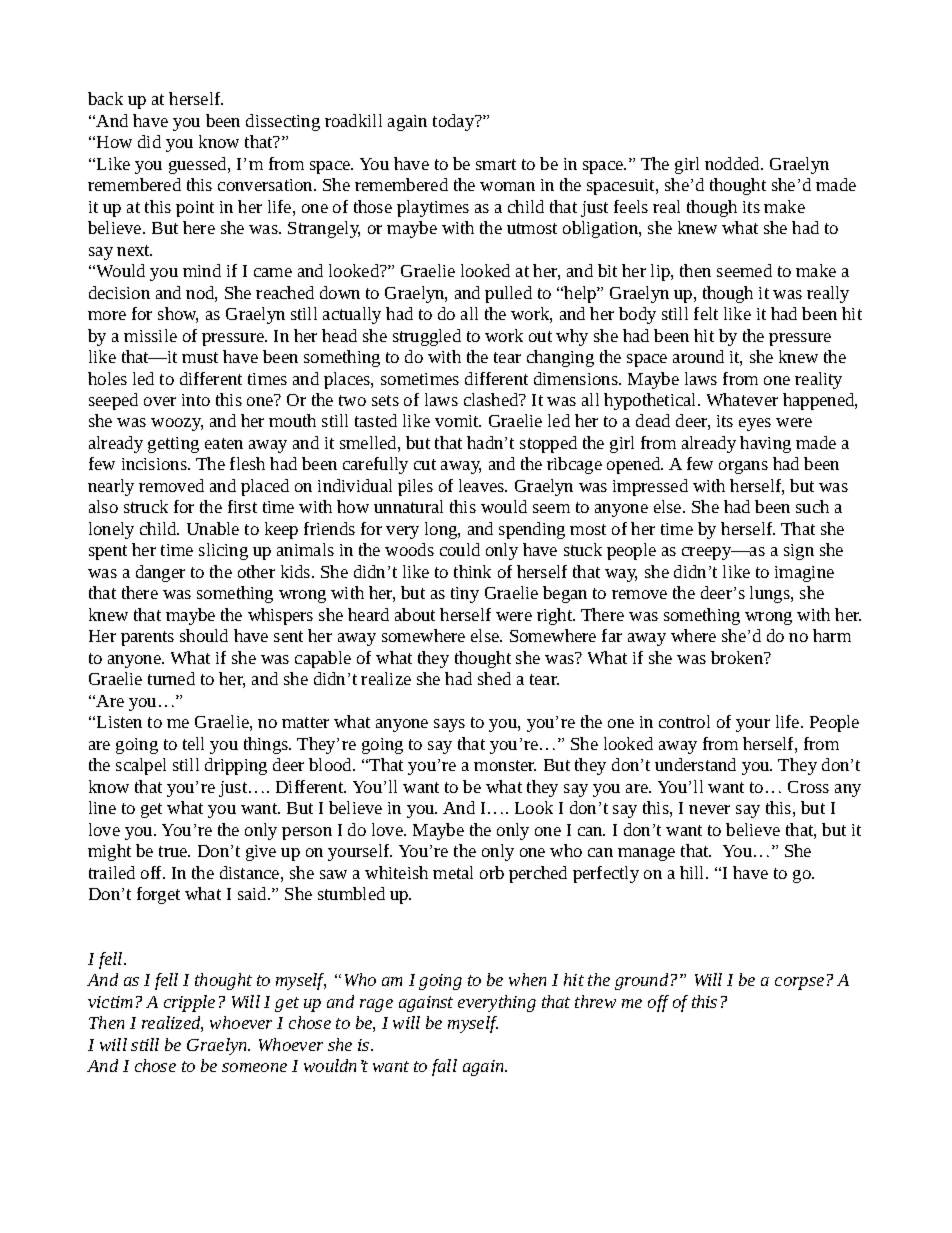 This screenshot has height=1233, width=952. I want to click on struggled, so click(427, 337).
